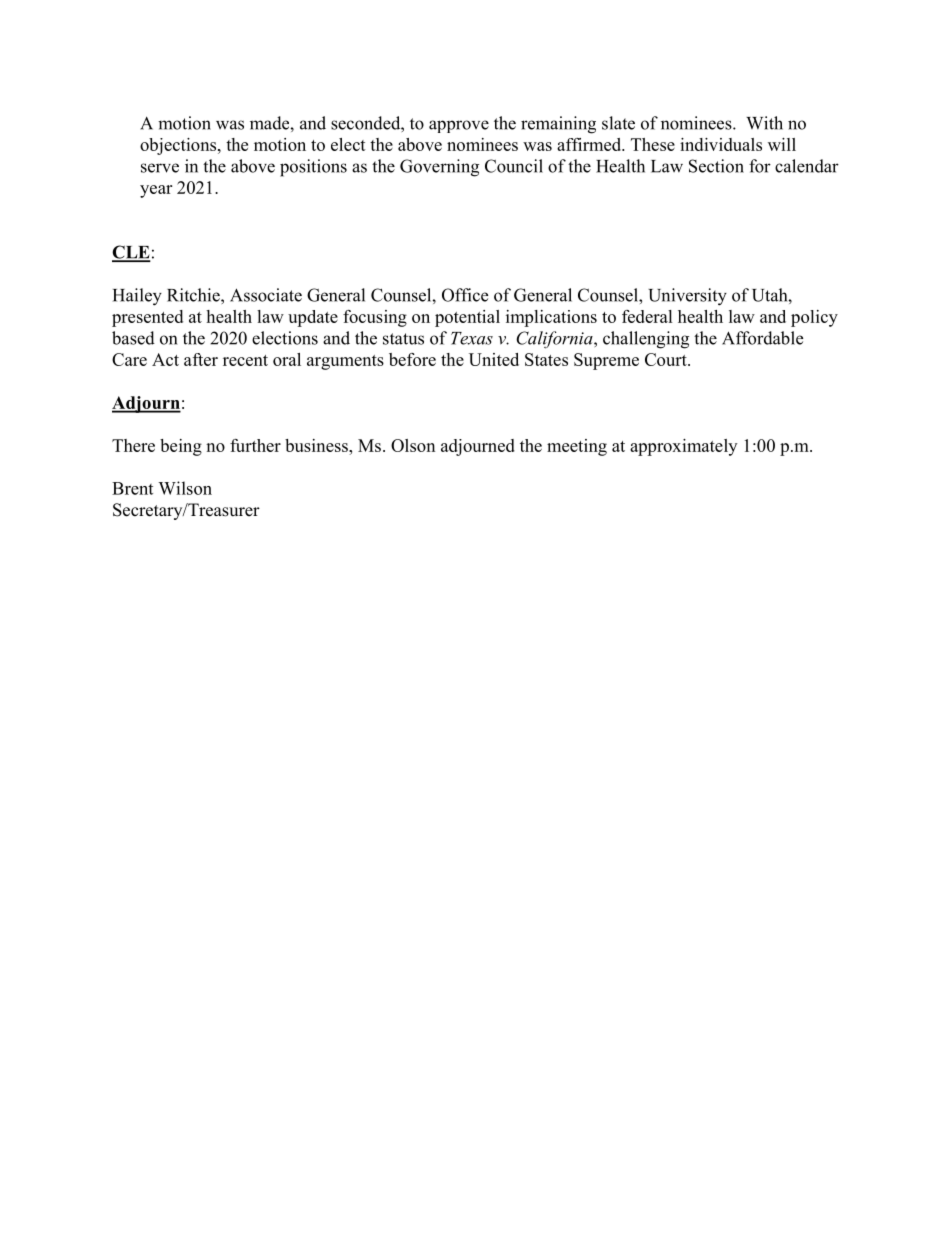 Image resolution: width=952 pixels, height=1233 pixels. What do you see at coordinates (683, 447) in the page?
I see `approximately` at bounding box center [683, 447].
